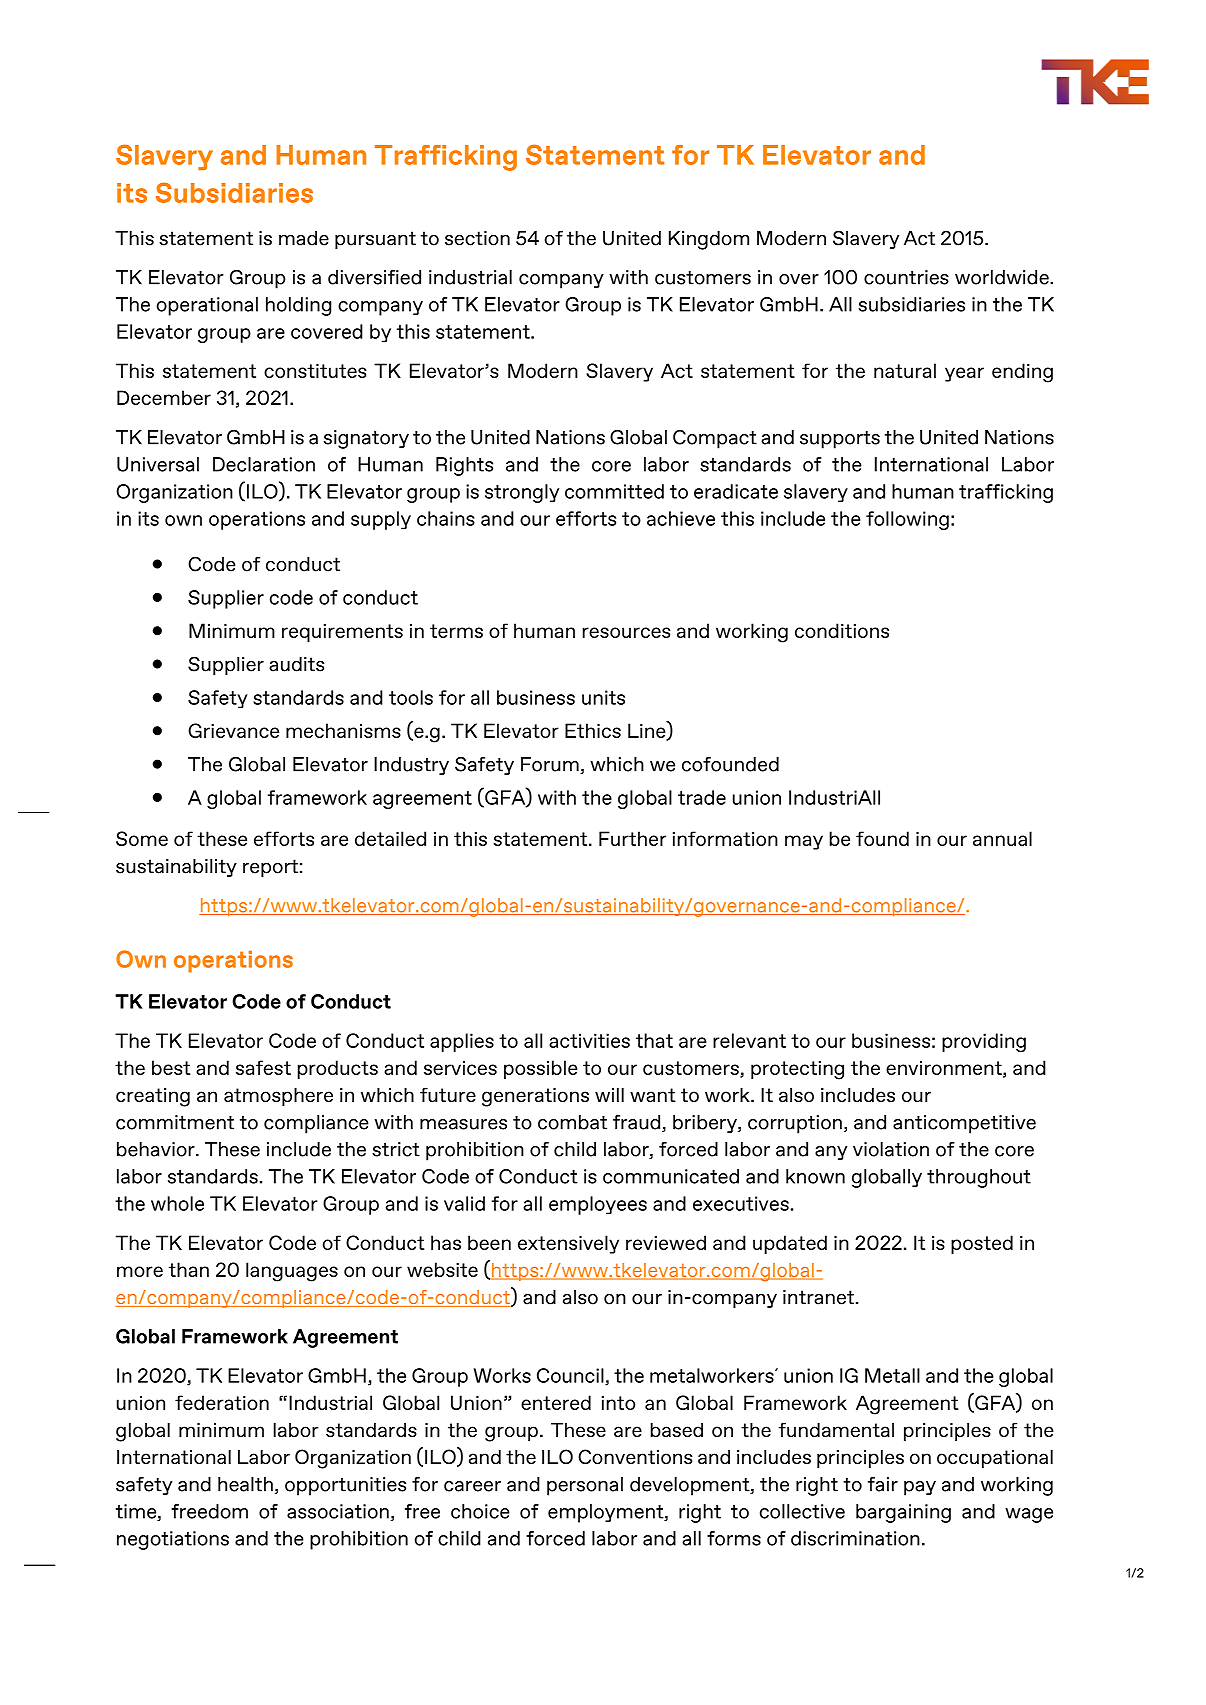  What do you see at coordinates (609, 1094) in the page?
I see `will` at bounding box center [609, 1094].
